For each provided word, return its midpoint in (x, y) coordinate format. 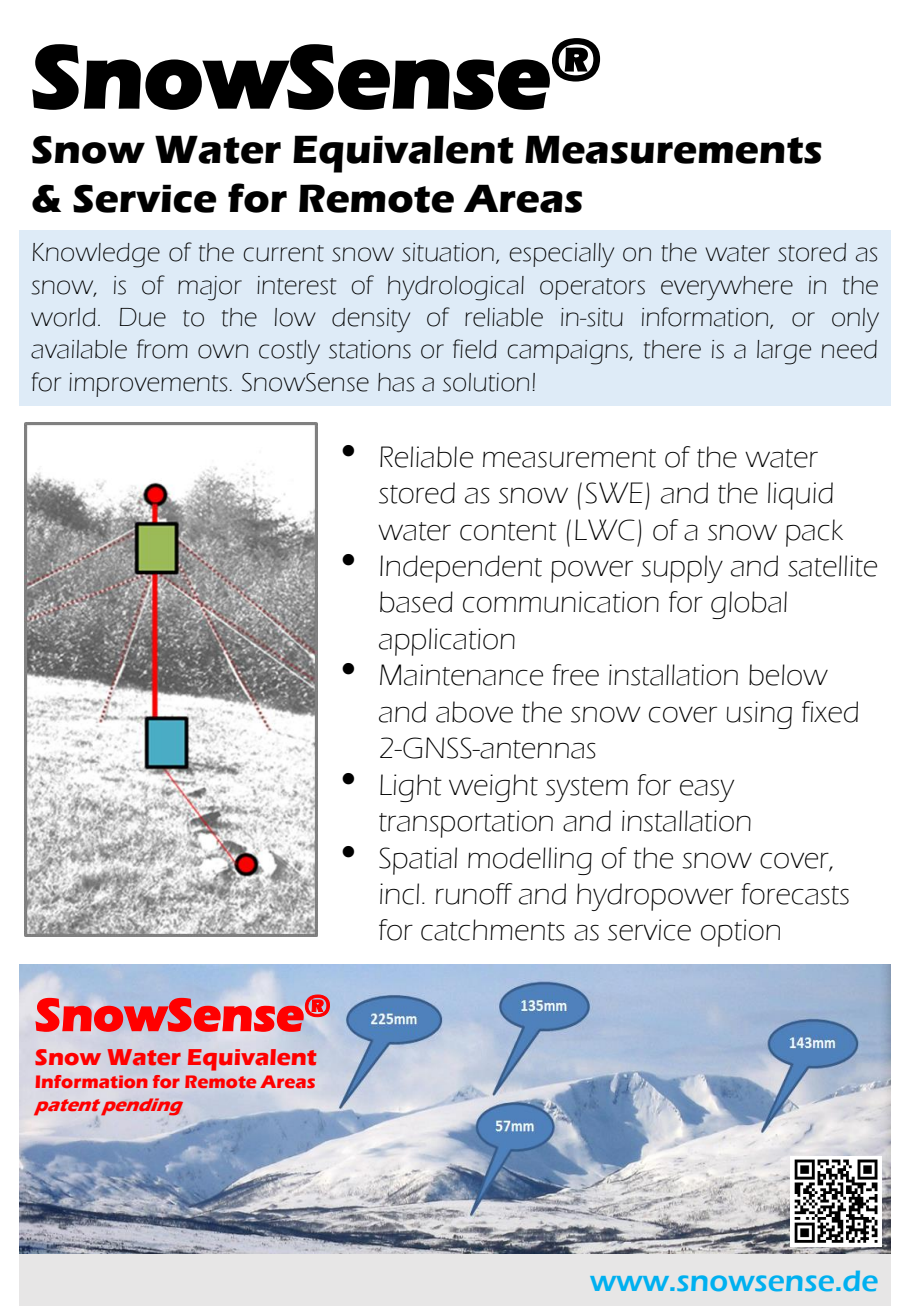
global (749, 605)
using (759, 715)
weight (493, 788)
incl (399, 894)
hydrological (456, 288)
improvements (148, 385)
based (416, 602)
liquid (800, 496)
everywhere (727, 288)
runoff (474, 894)
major (210, 288)
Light (411, 788)
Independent (461, 569)
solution (486, 382)
